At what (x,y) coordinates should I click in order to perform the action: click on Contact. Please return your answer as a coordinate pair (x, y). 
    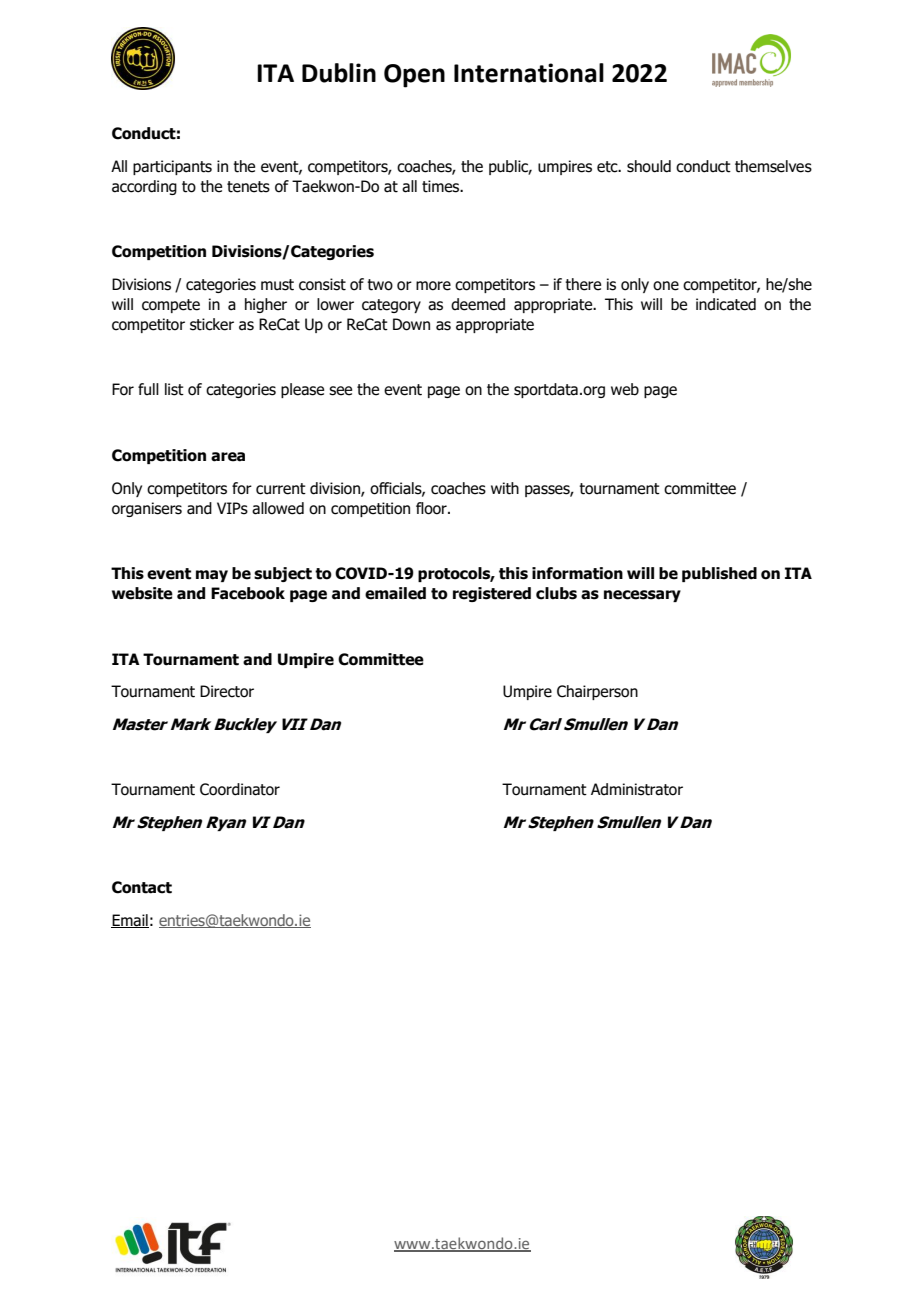
    Looking at the image, I should click on (142, 887).
